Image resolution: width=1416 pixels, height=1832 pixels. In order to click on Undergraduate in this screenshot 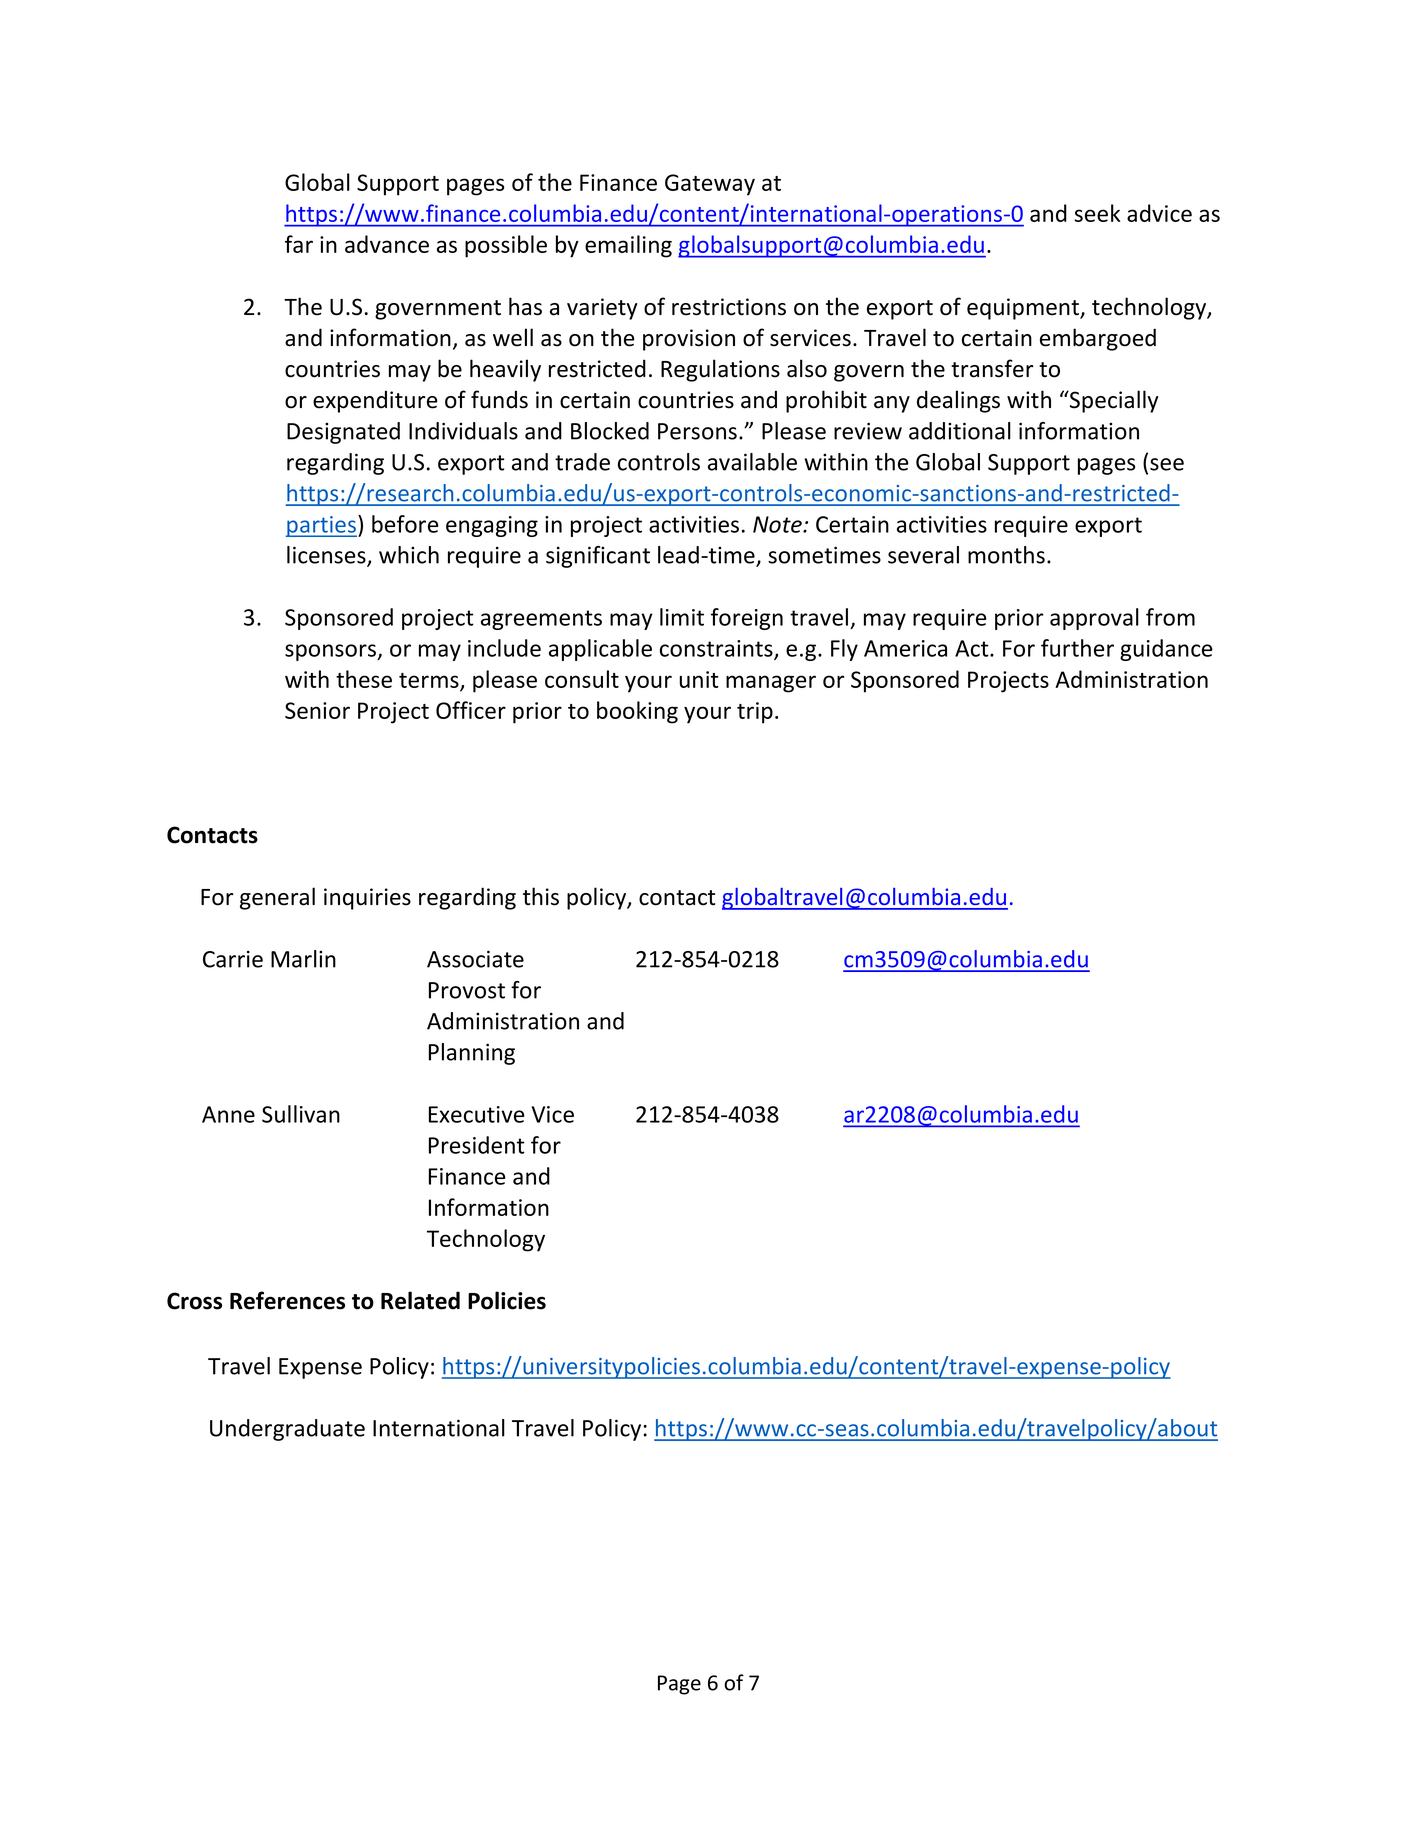, I will do `click(287, 1430)`.
